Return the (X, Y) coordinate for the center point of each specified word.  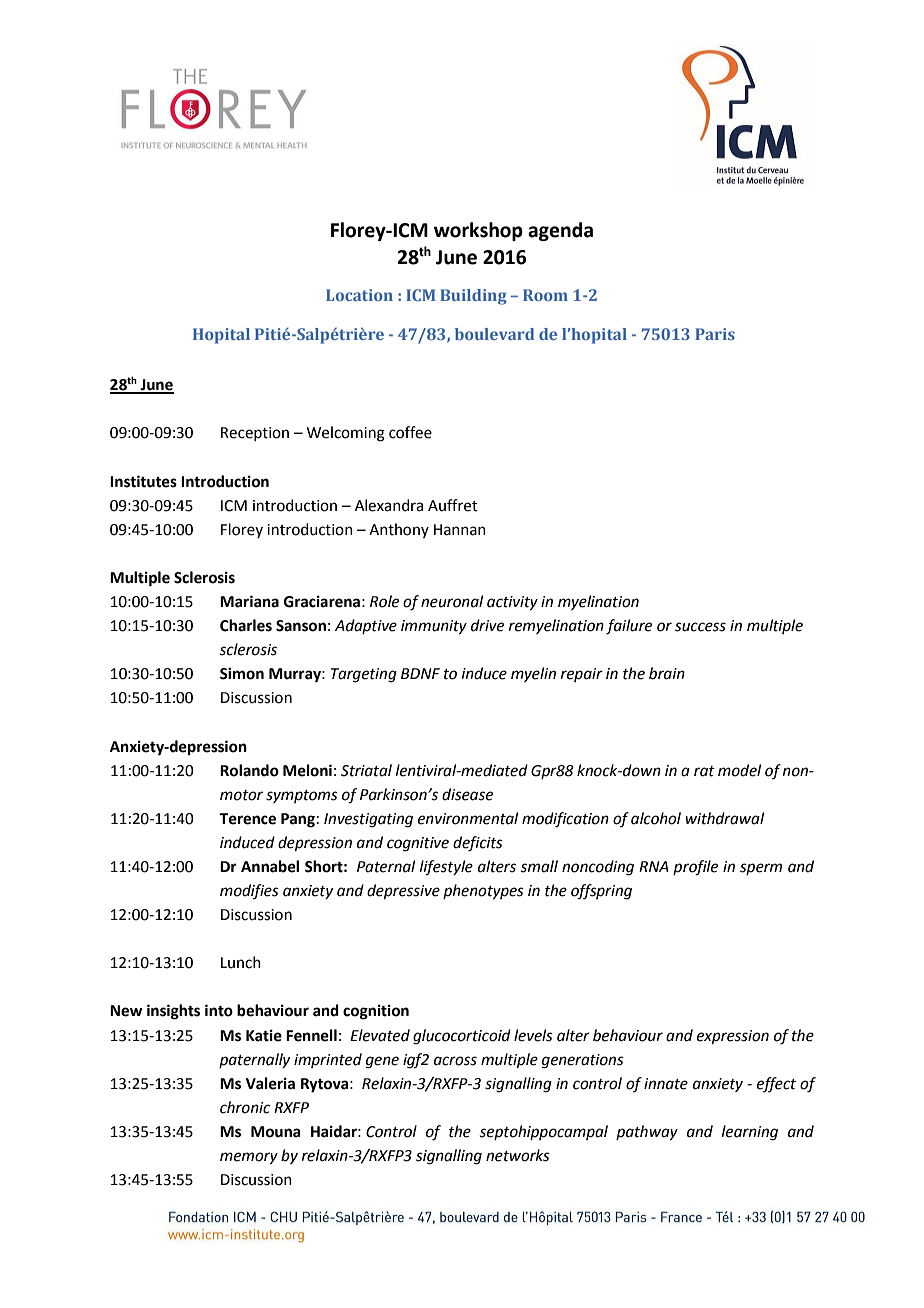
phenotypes (483, 892)
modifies (249, 891)
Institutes (143, 481)
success (700, 627)
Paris (715, 334)
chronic (245, 1107)
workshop (478, 231)
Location (359, 295)
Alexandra (389, 505)
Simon (242, 673)
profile (695, 868)
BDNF (420, 673)
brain (667, 673)
